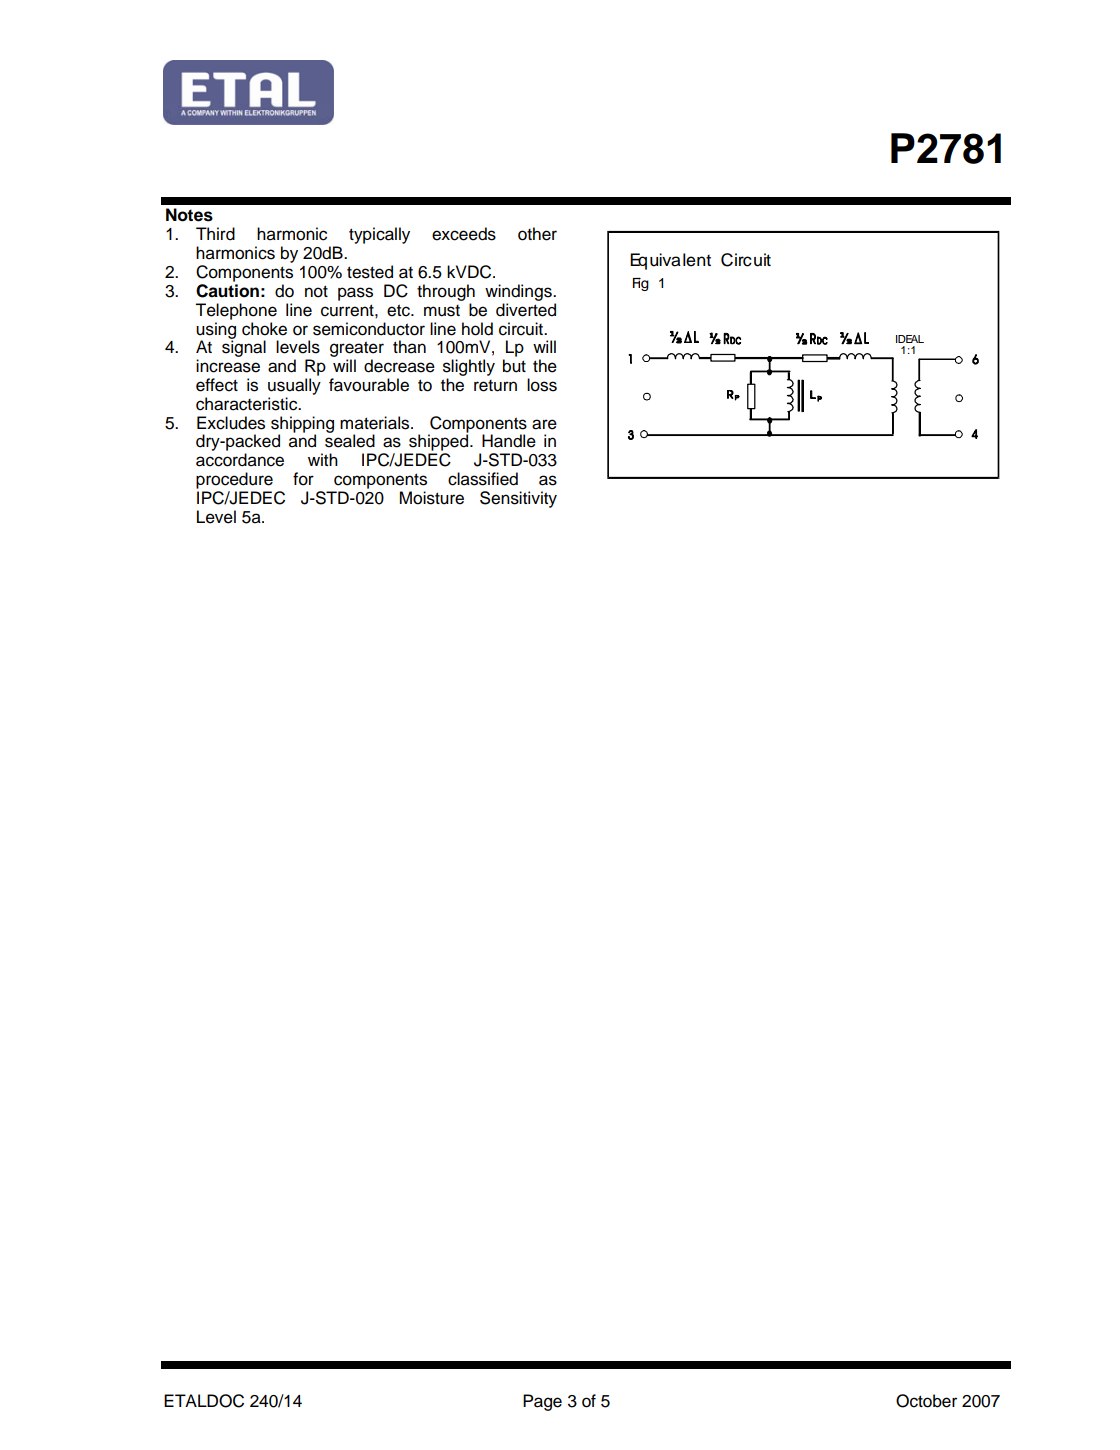 The image size is (1120, 1450). Describe the element at coordinates (440, 442) in the page. I see `shipped` at that location.
